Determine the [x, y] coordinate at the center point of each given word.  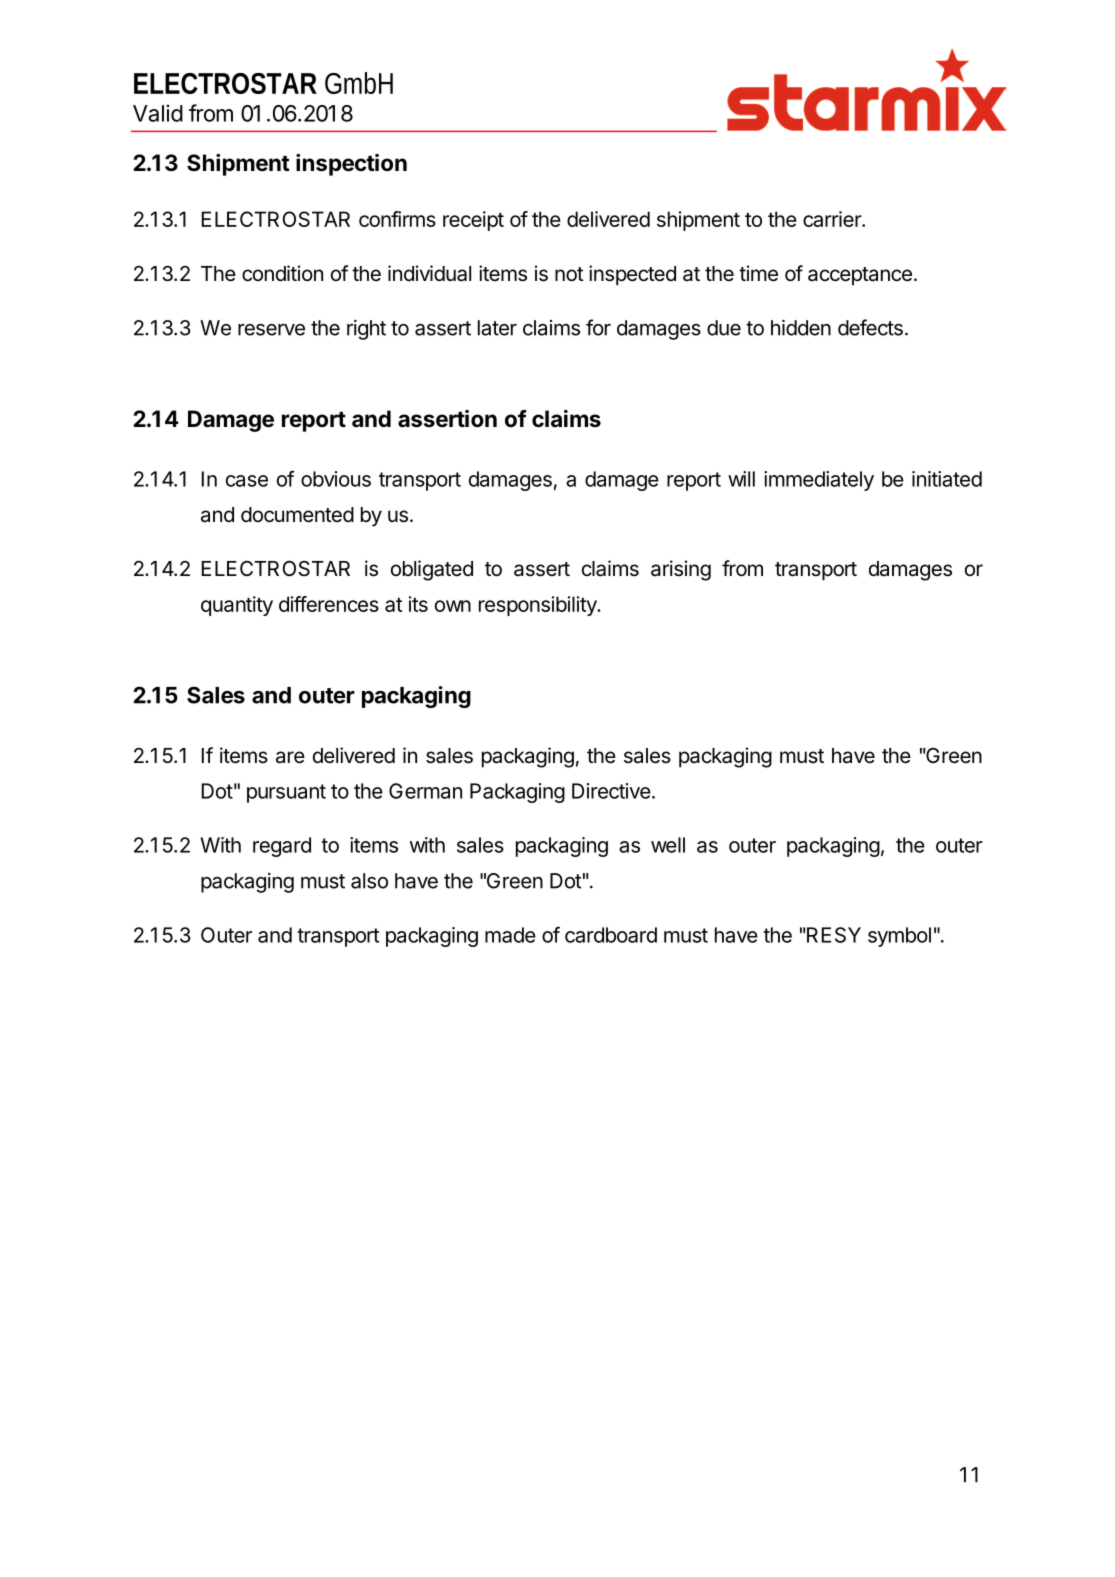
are [290, 757]
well [668, 845]
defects [870, 327]
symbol [899, 937]
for [598, 327]
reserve [271, 330]
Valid [158, 113]
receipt [473, 221]
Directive [611, 791]
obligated [432, 570]
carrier [833, 219]
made [510, 935]
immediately [819, 481]
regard [282, 847]
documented [297, 515]
